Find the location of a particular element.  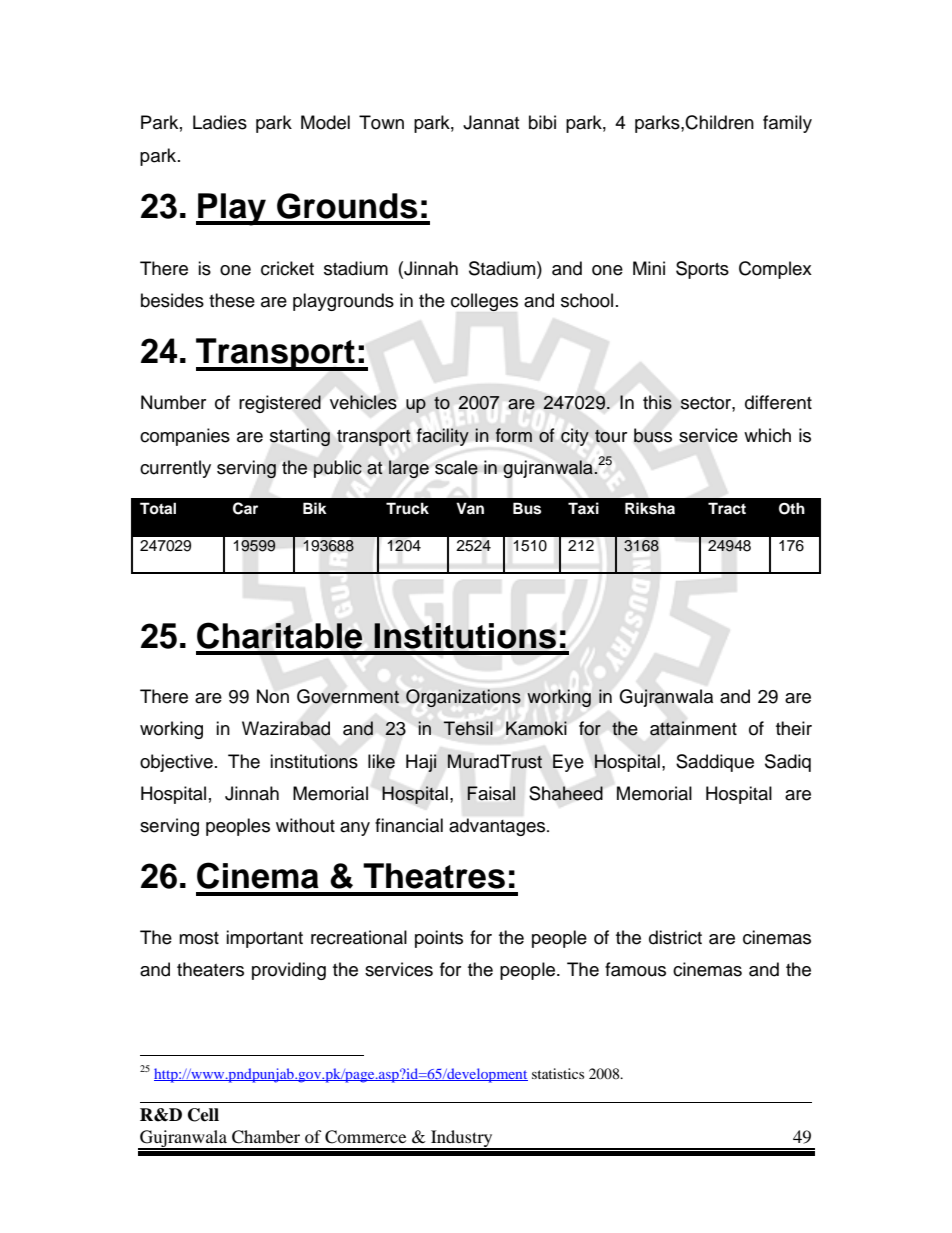

Tract is located at coordinates (727, 508).
